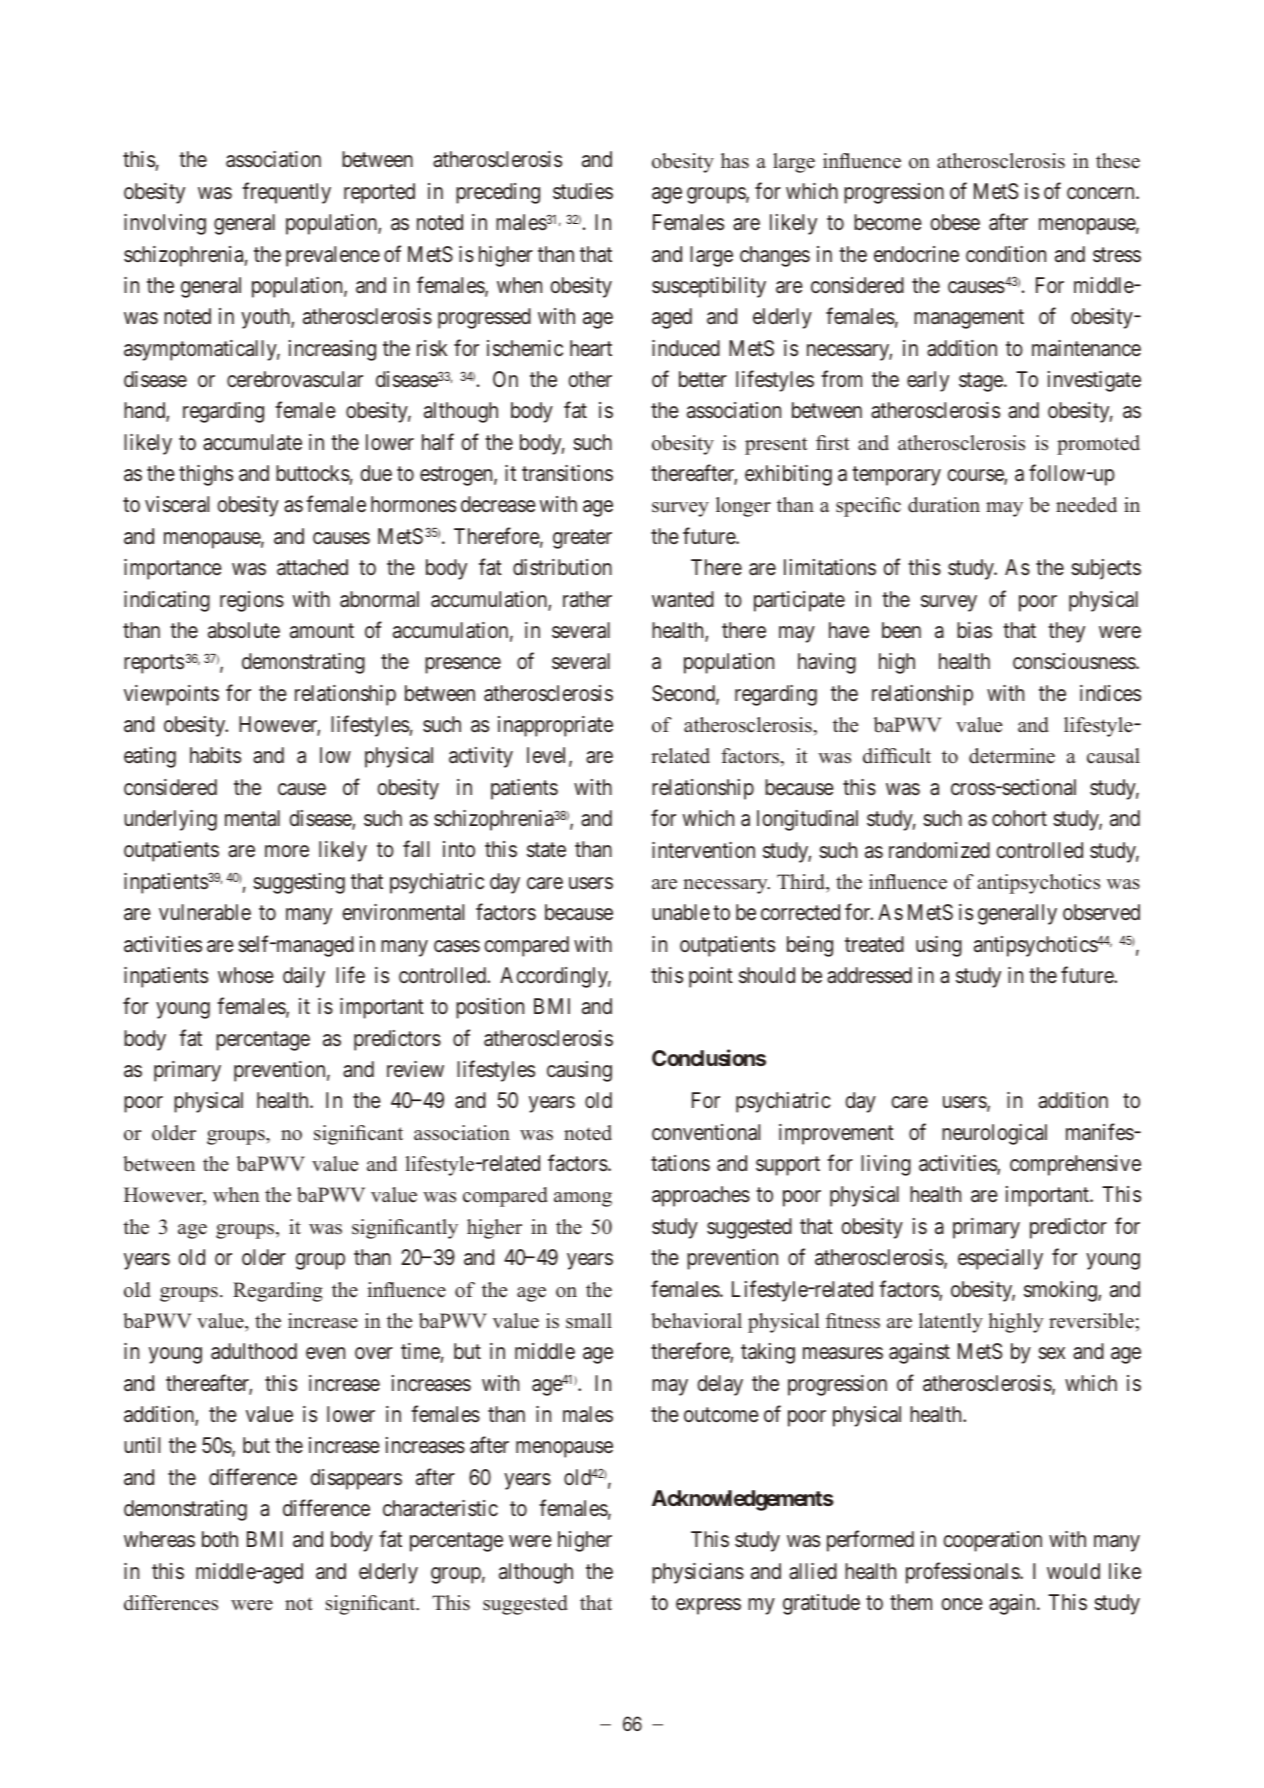 This screenshot has width=1264, height=1788. Describe the element at coordinates (992, 1541) in the screenshot. I see `cooperation` at that location.
